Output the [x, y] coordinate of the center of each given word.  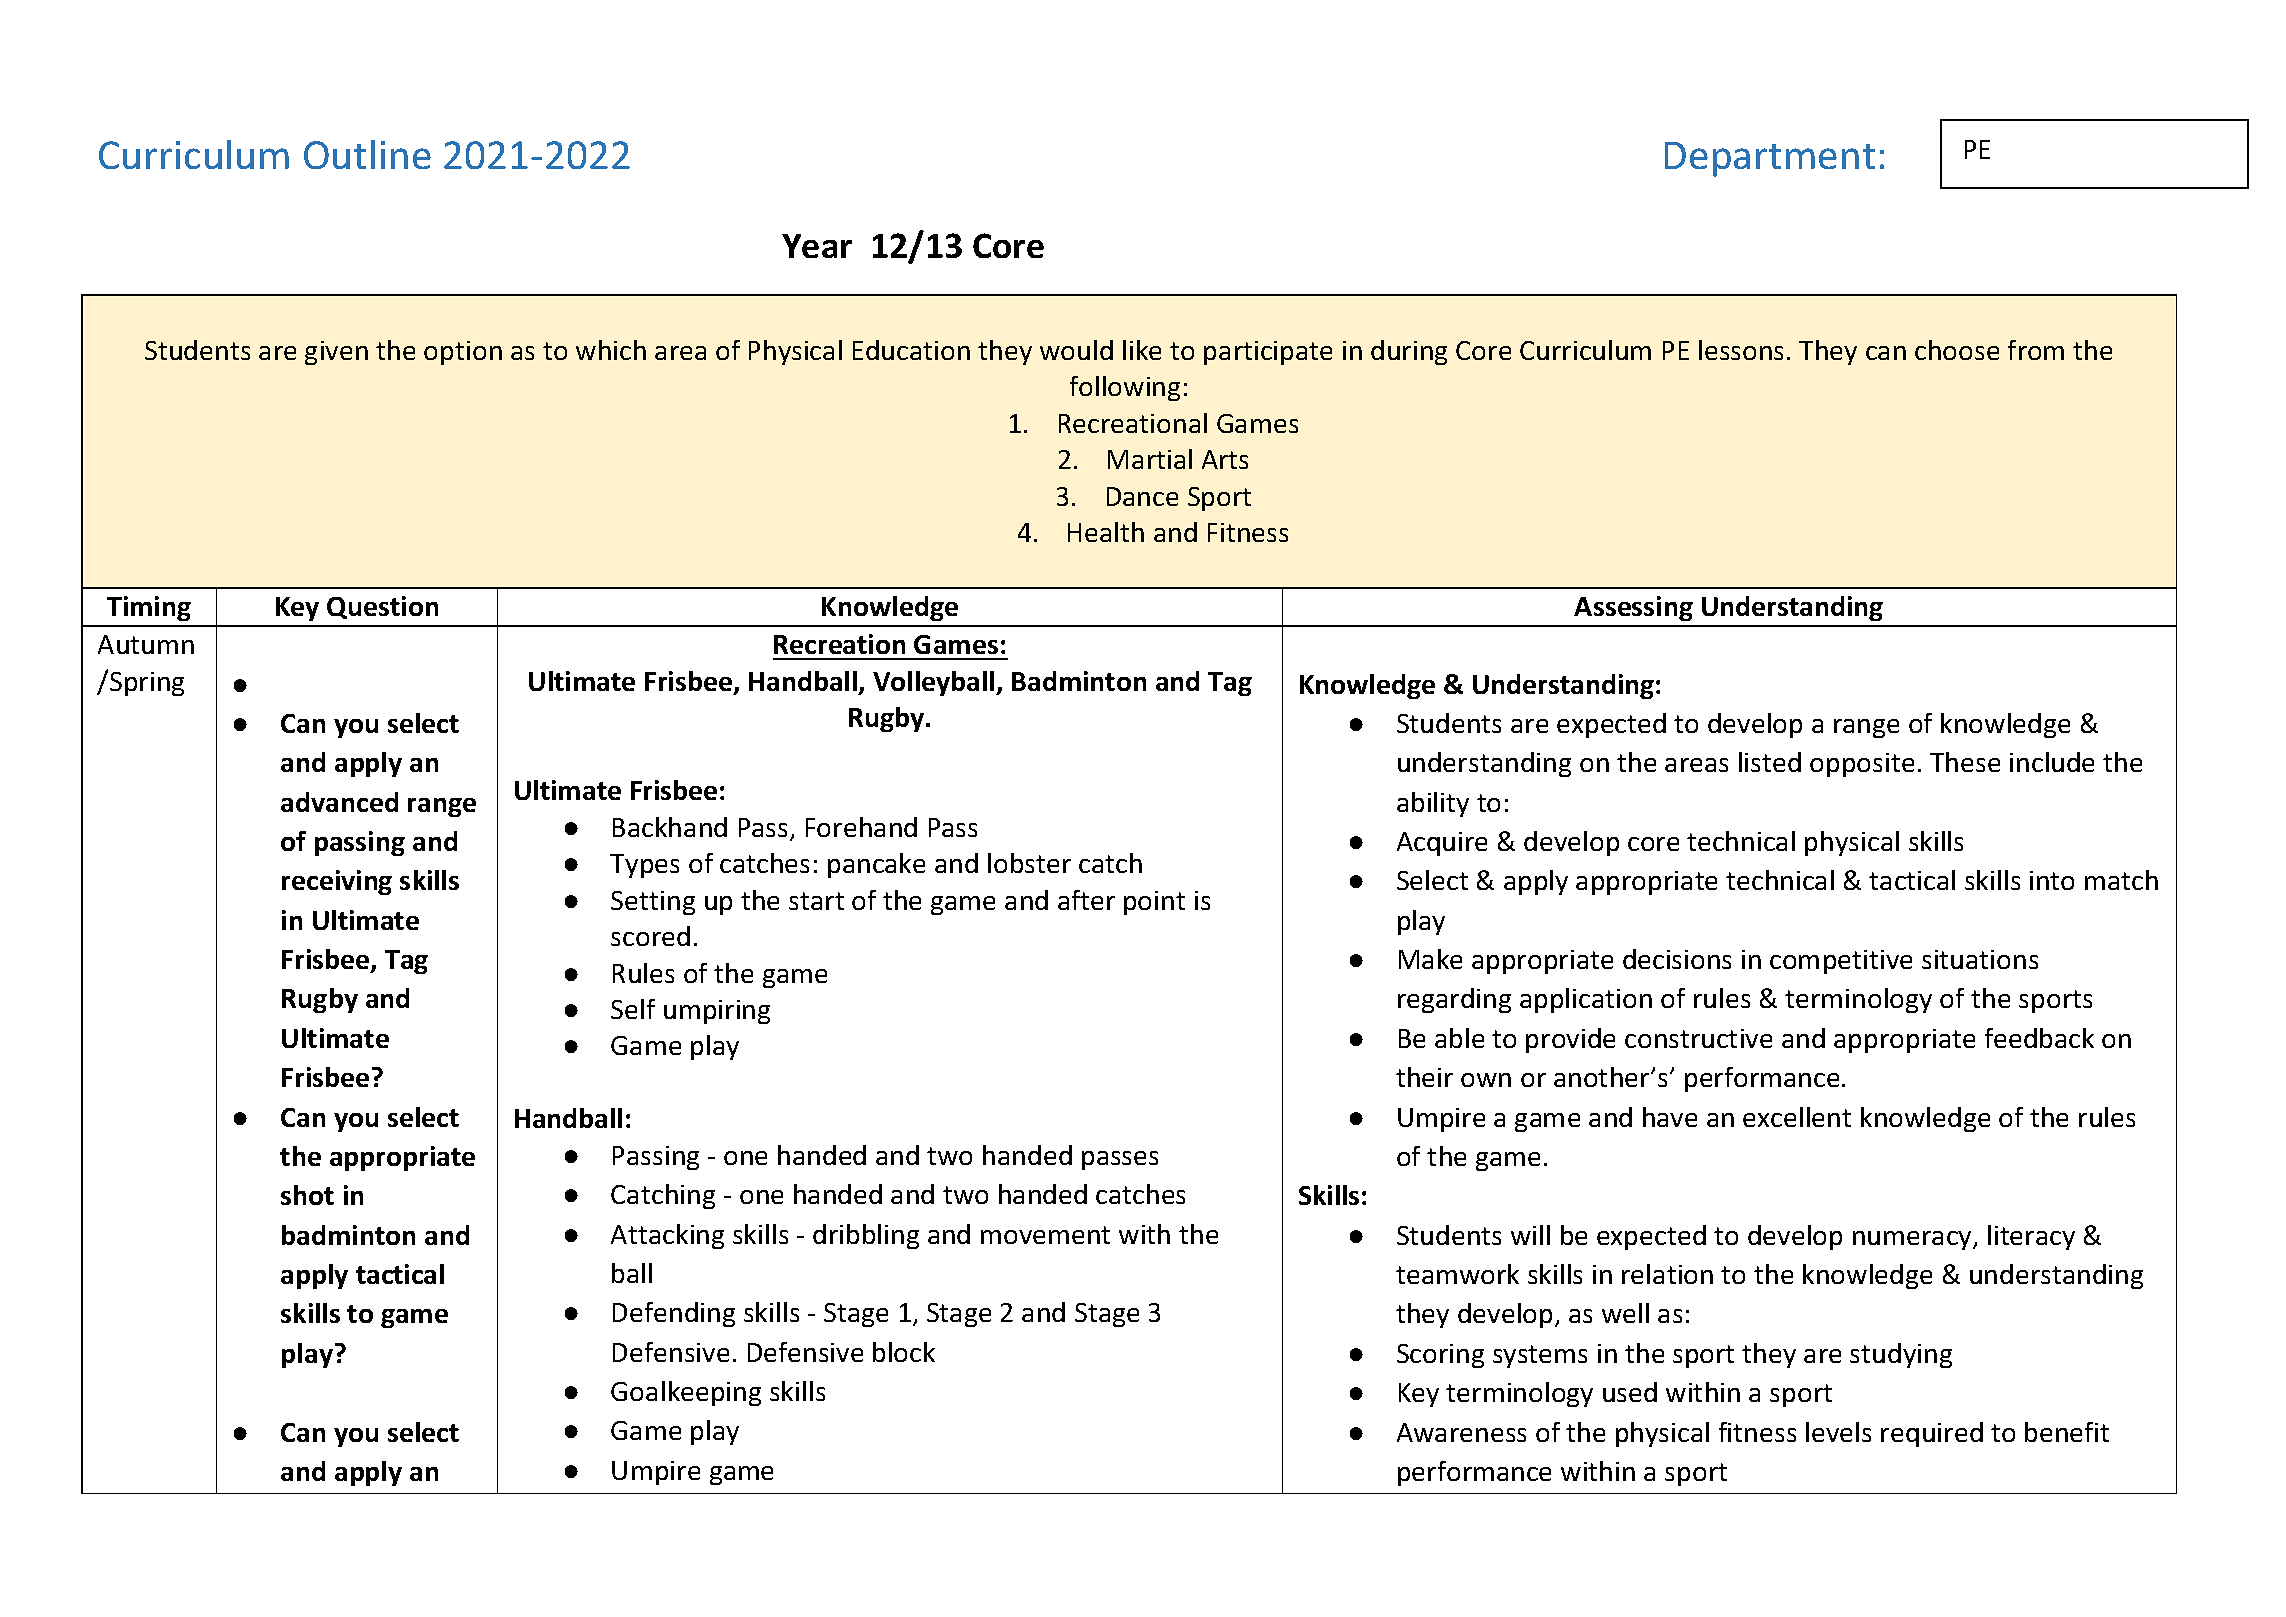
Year [817, 246]
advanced [339, 802]
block [904, 1352]
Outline [367, 154]
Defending [674, 1314]
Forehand [861, 827]
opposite [1862, 765]
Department [1770, 159]
